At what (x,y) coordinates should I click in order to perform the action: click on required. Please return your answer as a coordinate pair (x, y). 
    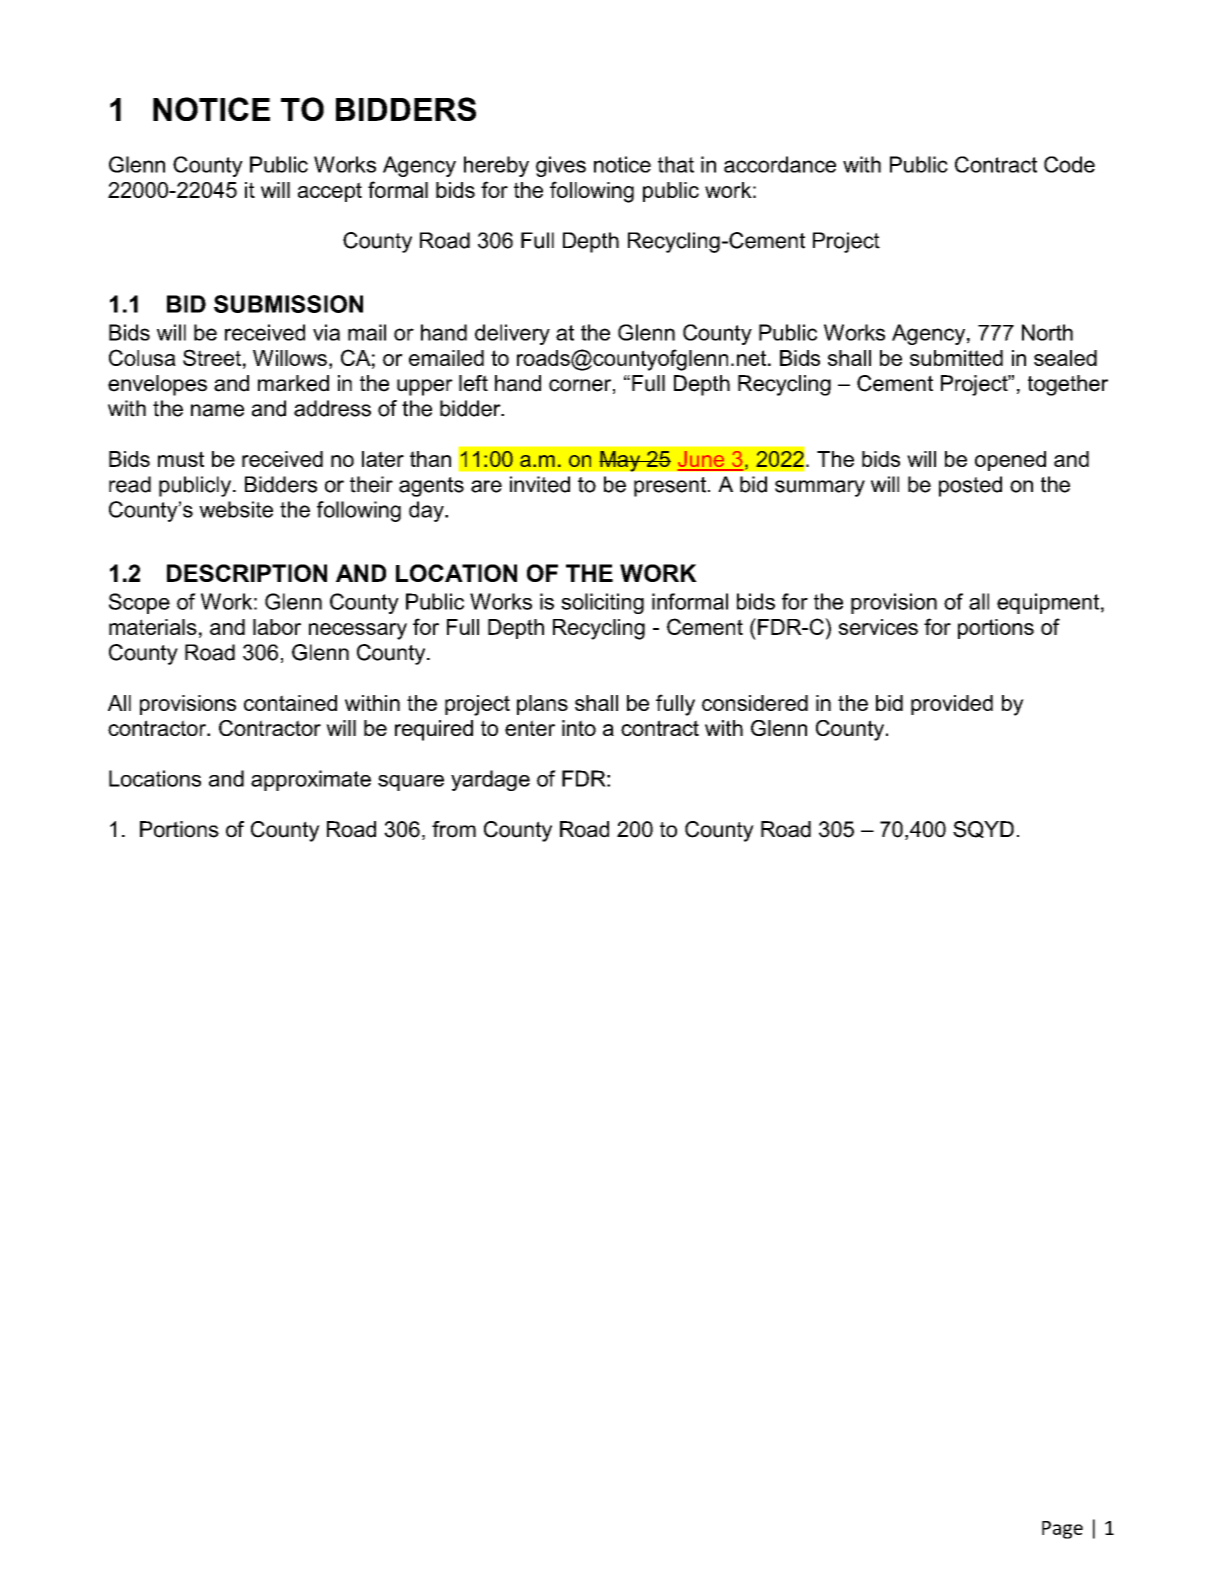
    Looking at the image, I should click on (434, 730).
